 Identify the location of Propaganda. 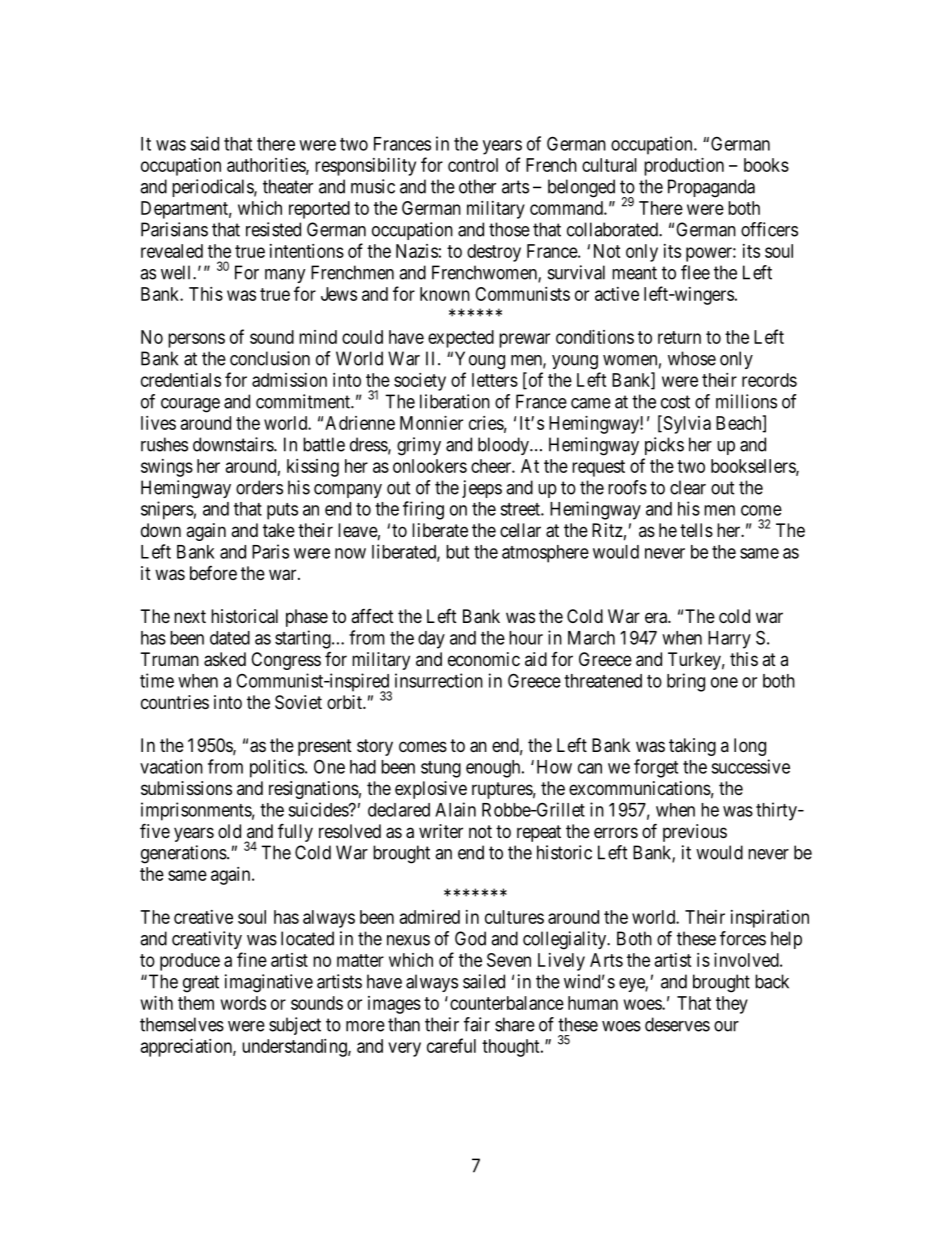
(711, 188).
